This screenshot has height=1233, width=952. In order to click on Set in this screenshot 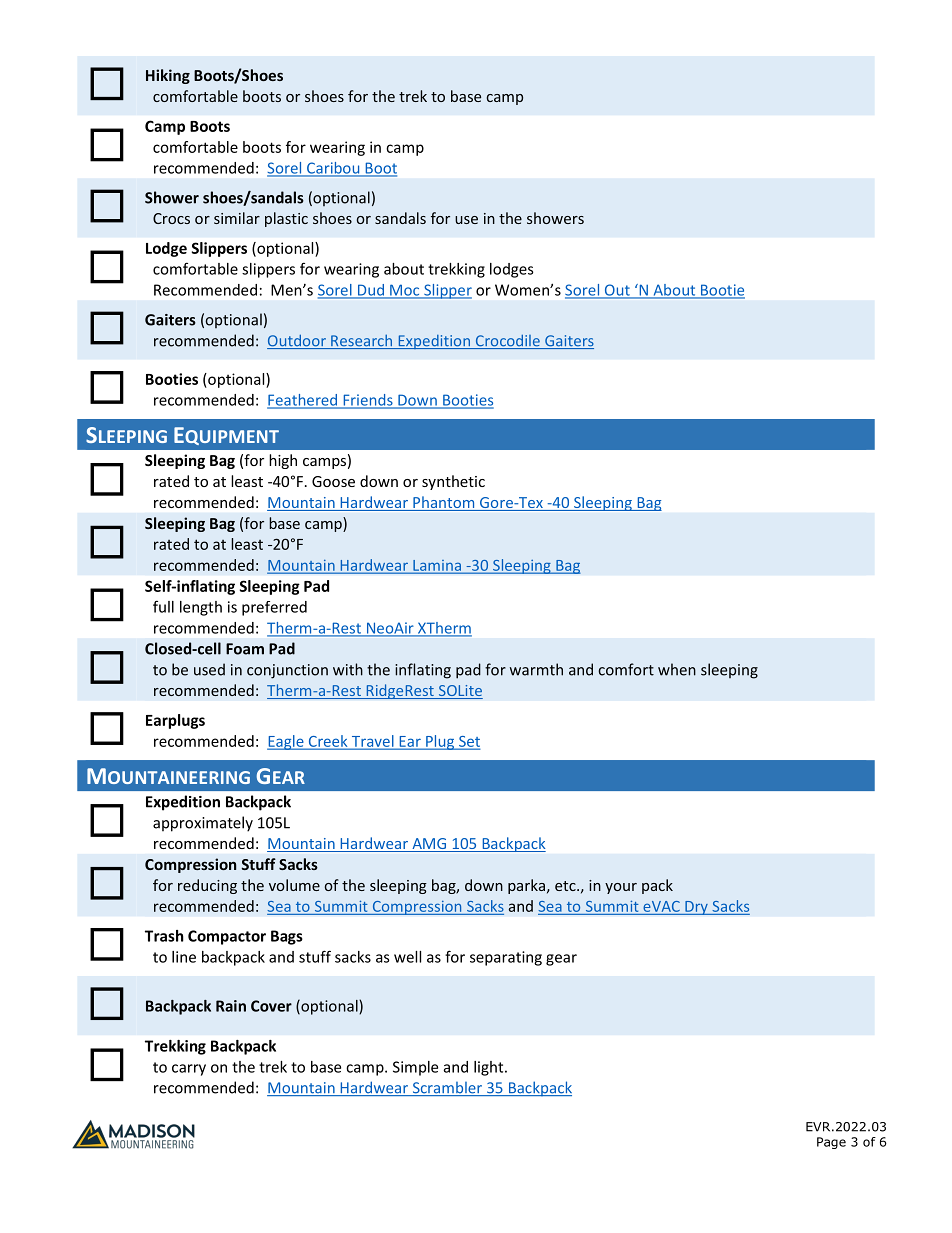, I will do `click(468, 742)`.
